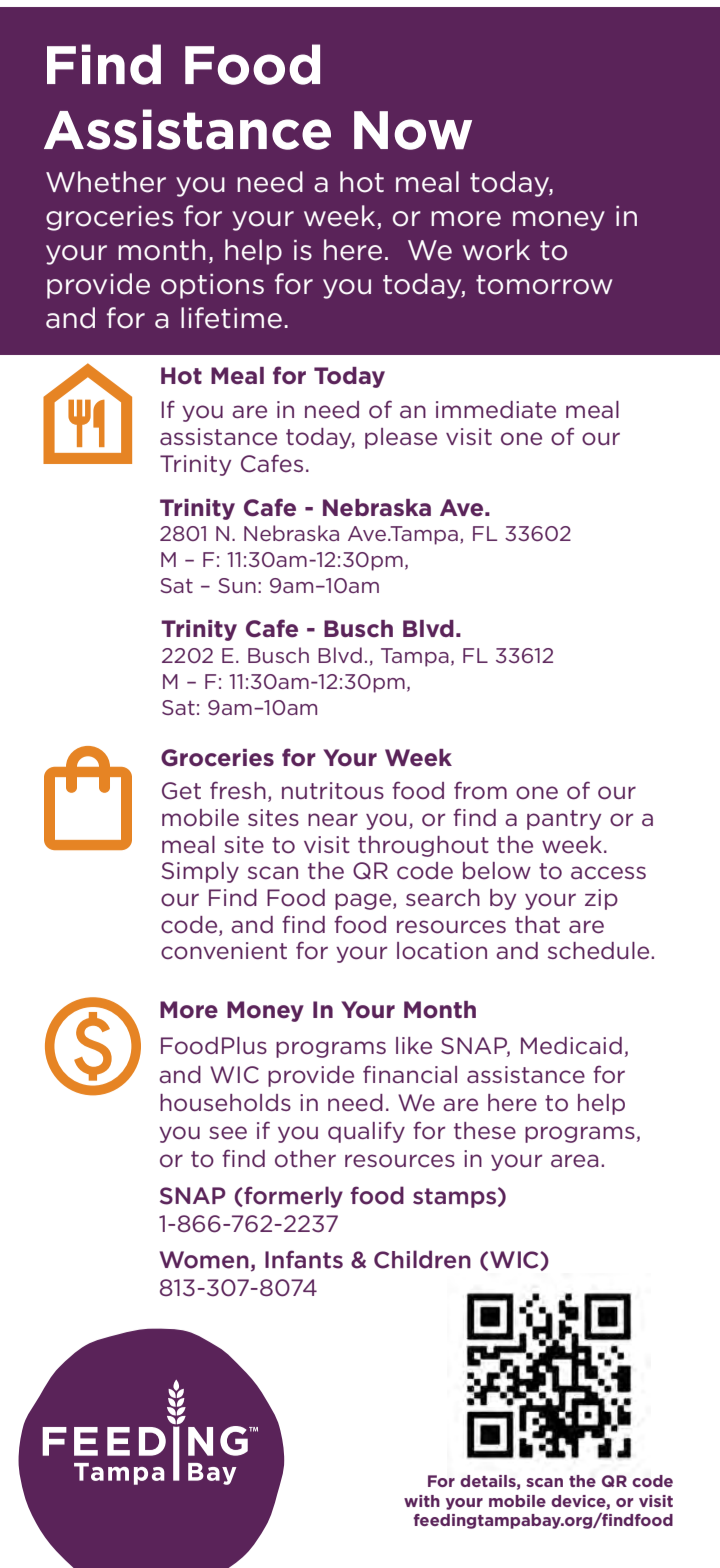  I want to click on like, so click(414, 1046).
